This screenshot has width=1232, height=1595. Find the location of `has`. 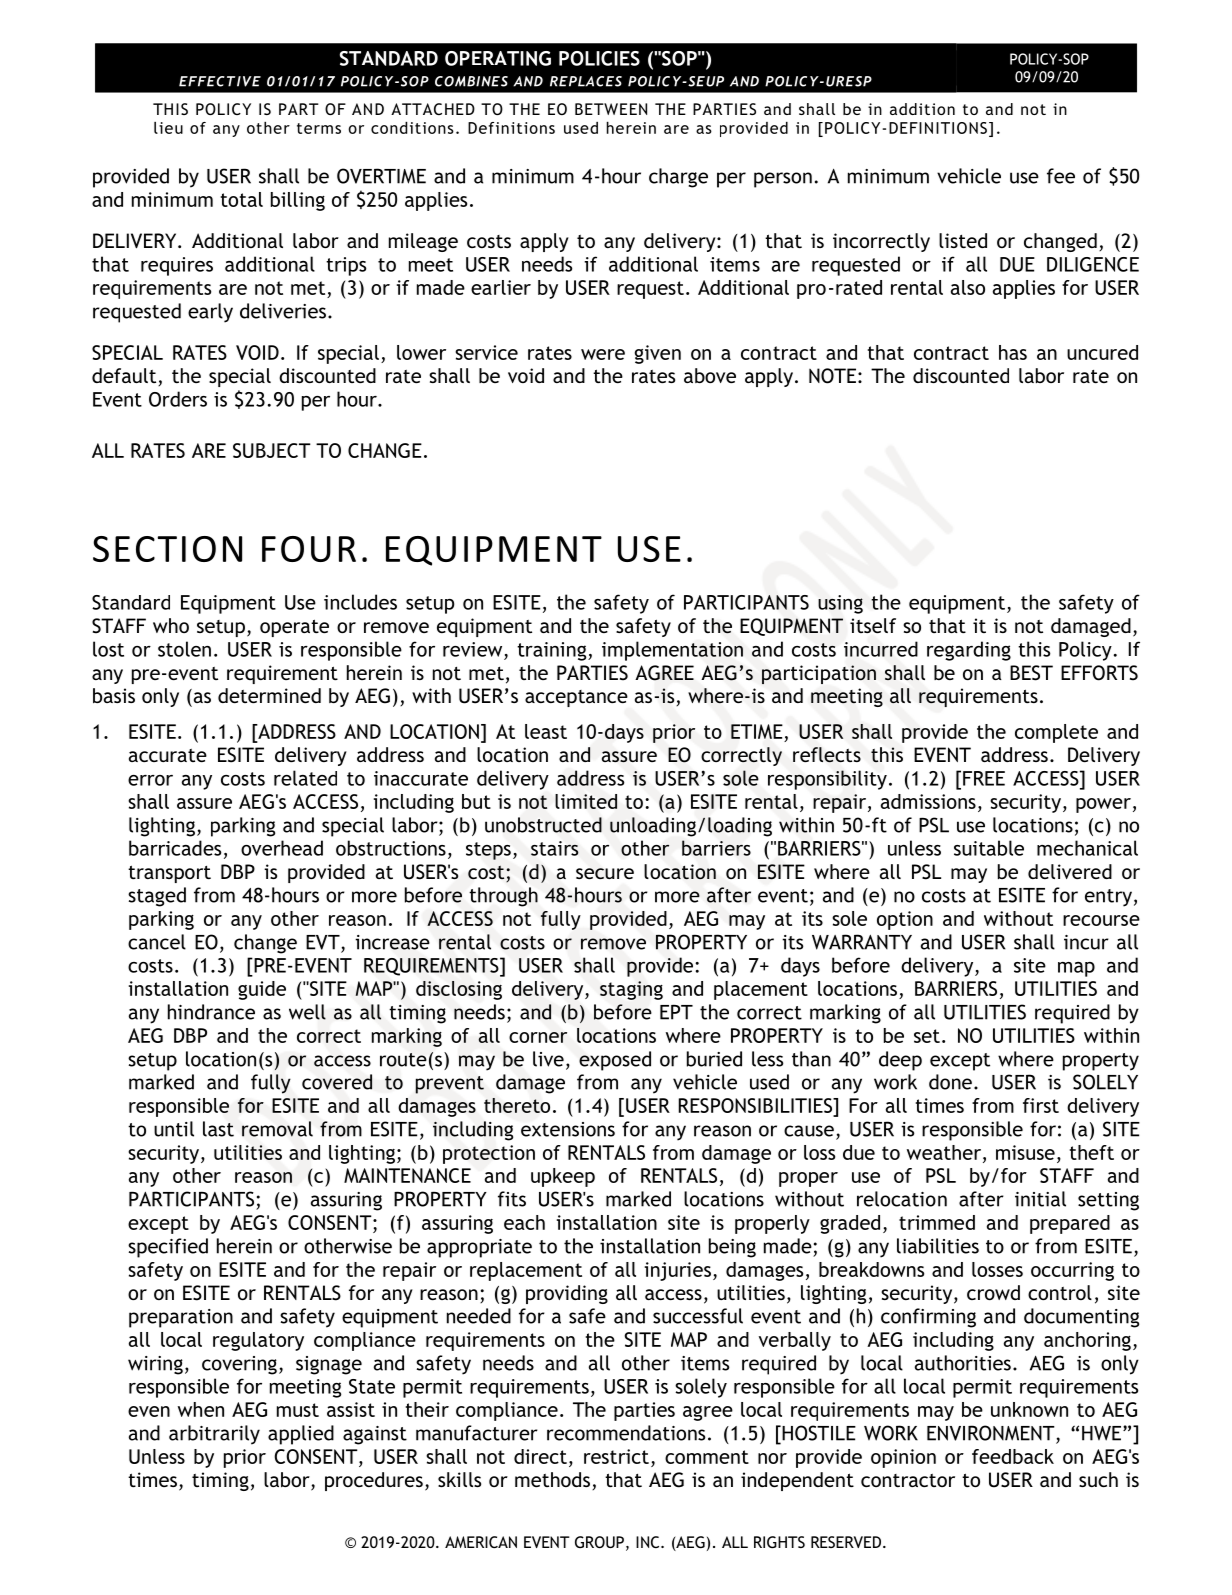

has is located at coordinates (1013, 352).
